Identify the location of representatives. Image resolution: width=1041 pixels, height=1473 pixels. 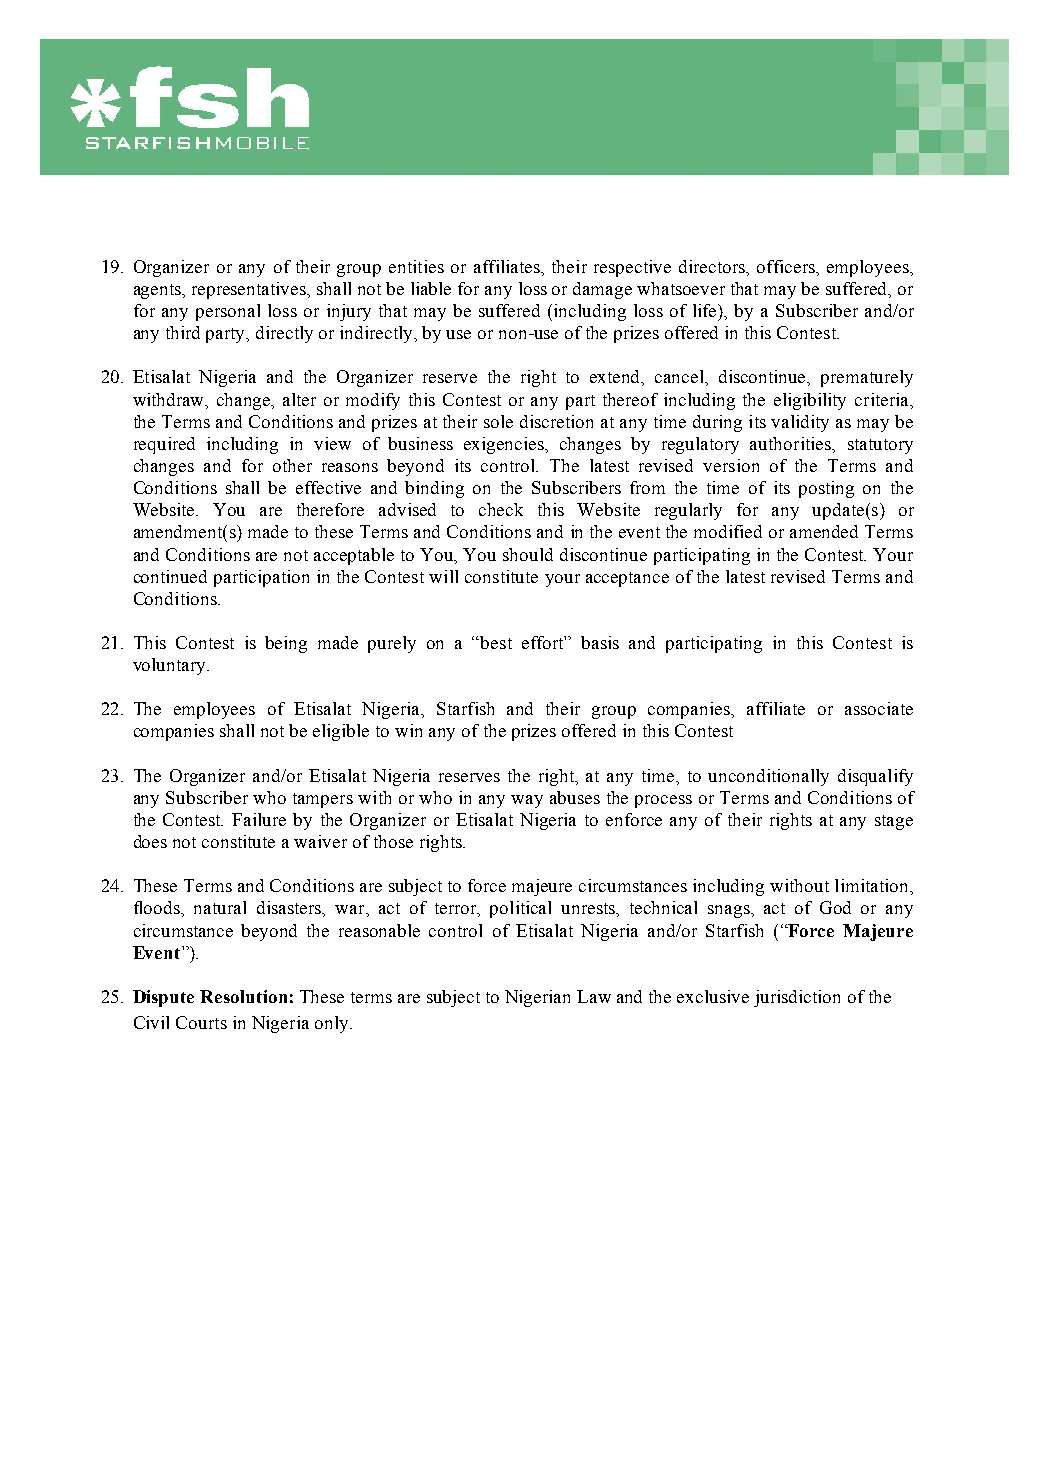
(250, 290).
